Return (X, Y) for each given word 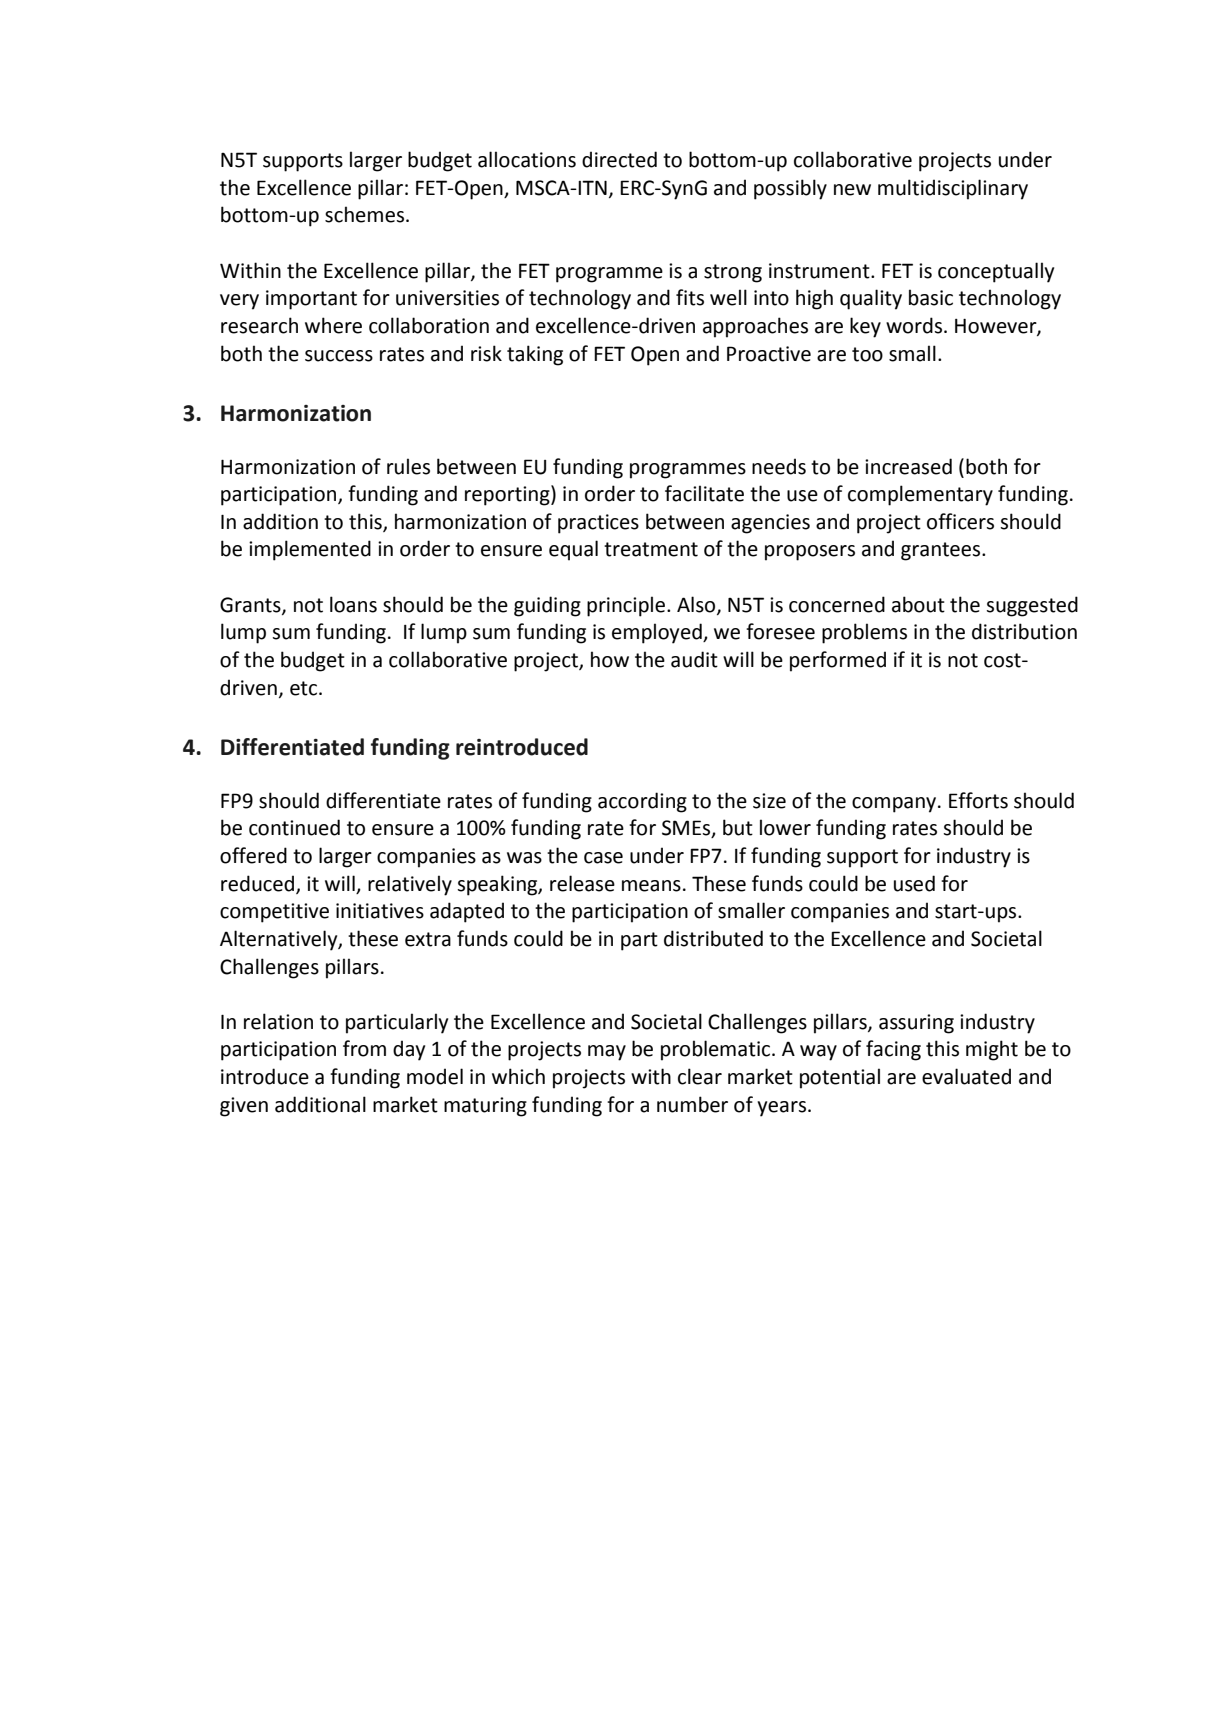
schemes (366, 214)
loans (353, 604)
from (364, 1048)
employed (658, 633)
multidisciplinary (953, 189)
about (918, 604)
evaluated (966, 1076)
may (607, 1053)
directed (619, 159)
